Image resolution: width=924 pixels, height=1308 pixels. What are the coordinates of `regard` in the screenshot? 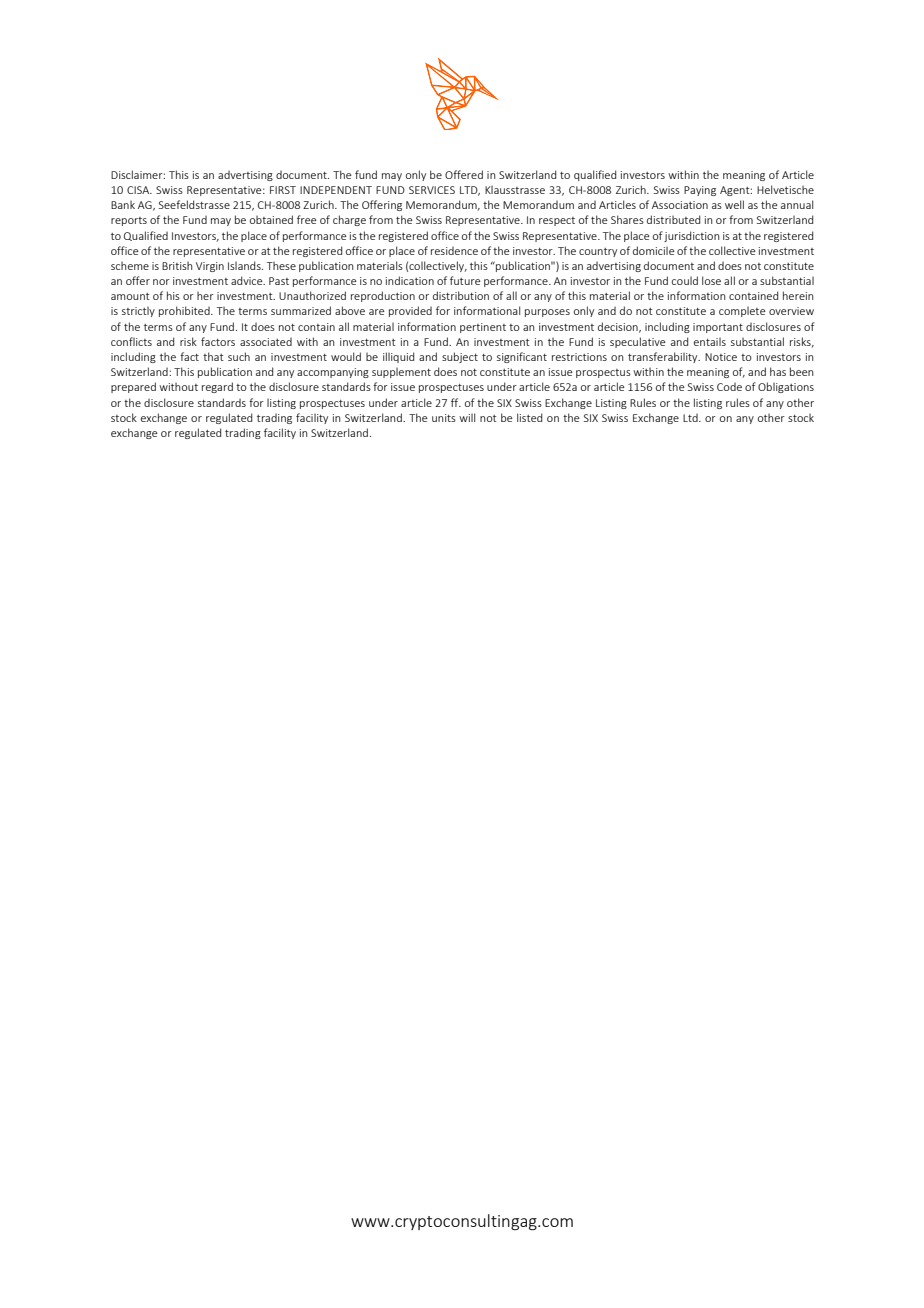 It's located at (217, 387).
